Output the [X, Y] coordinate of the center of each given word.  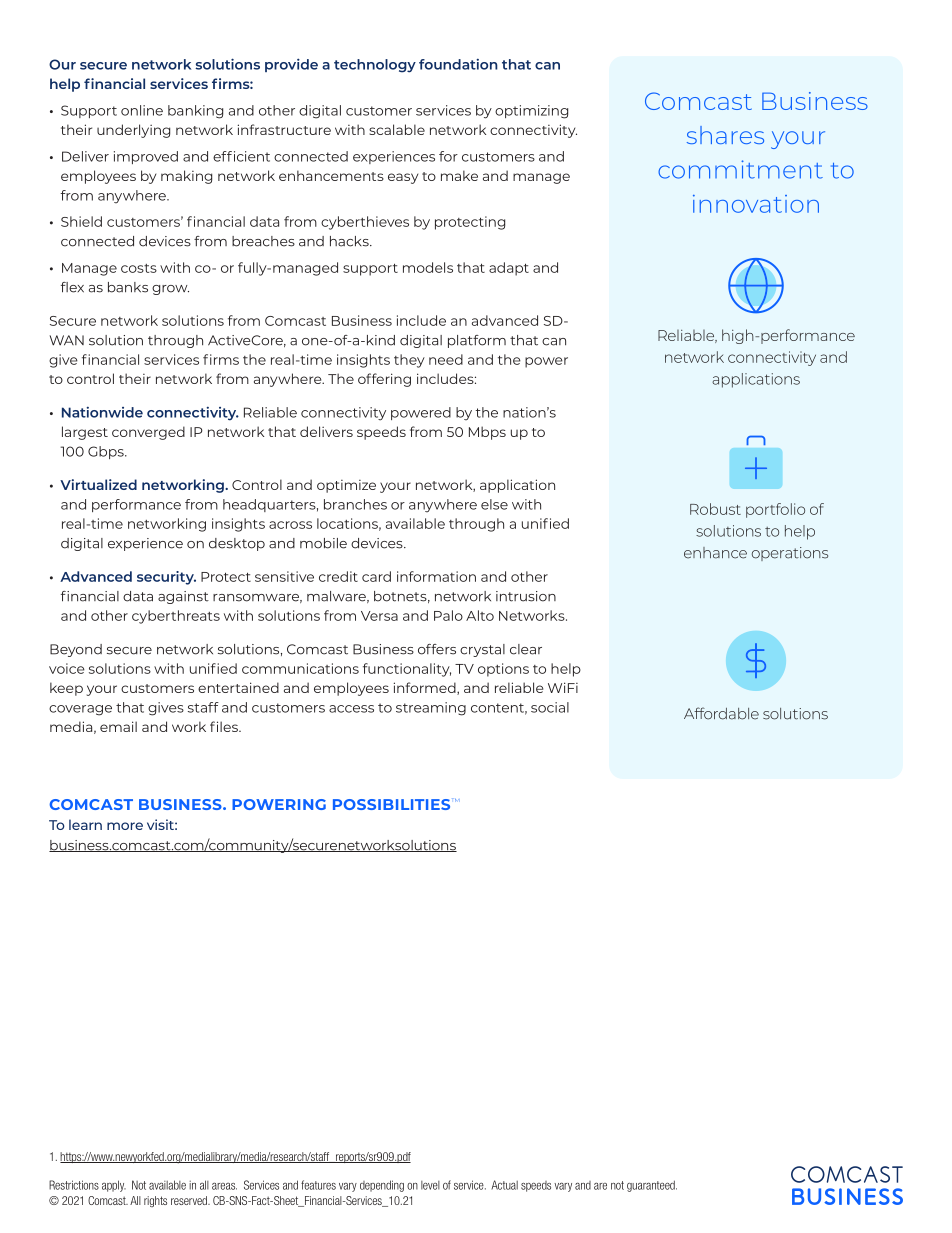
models [428, 267]
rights [155, 1201]
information [436, 576]
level [430, 1185]
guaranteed [652, 1186]
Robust [715, 509]
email [118, 726]
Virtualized [98, 484]
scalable [397, 129]
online [142, 110]
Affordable [721, 713]
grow [170, 290]
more [125, 826]
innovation [756, 204]
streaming [431, 709]
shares [725, 135]
